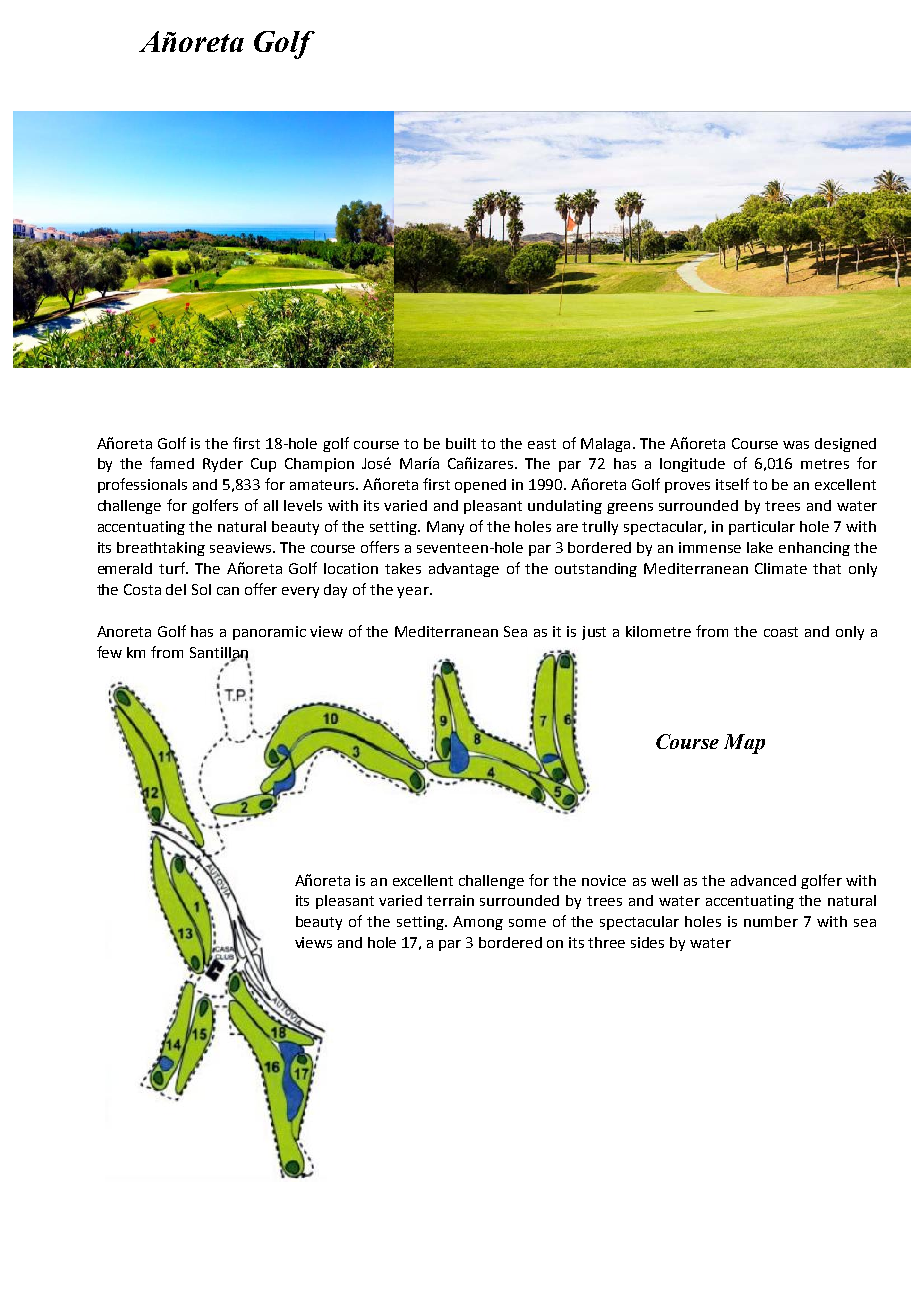  What do you see at coordinates (744, 744) in the screenshot?
I see `Map` at bounding box center [744, 744].
